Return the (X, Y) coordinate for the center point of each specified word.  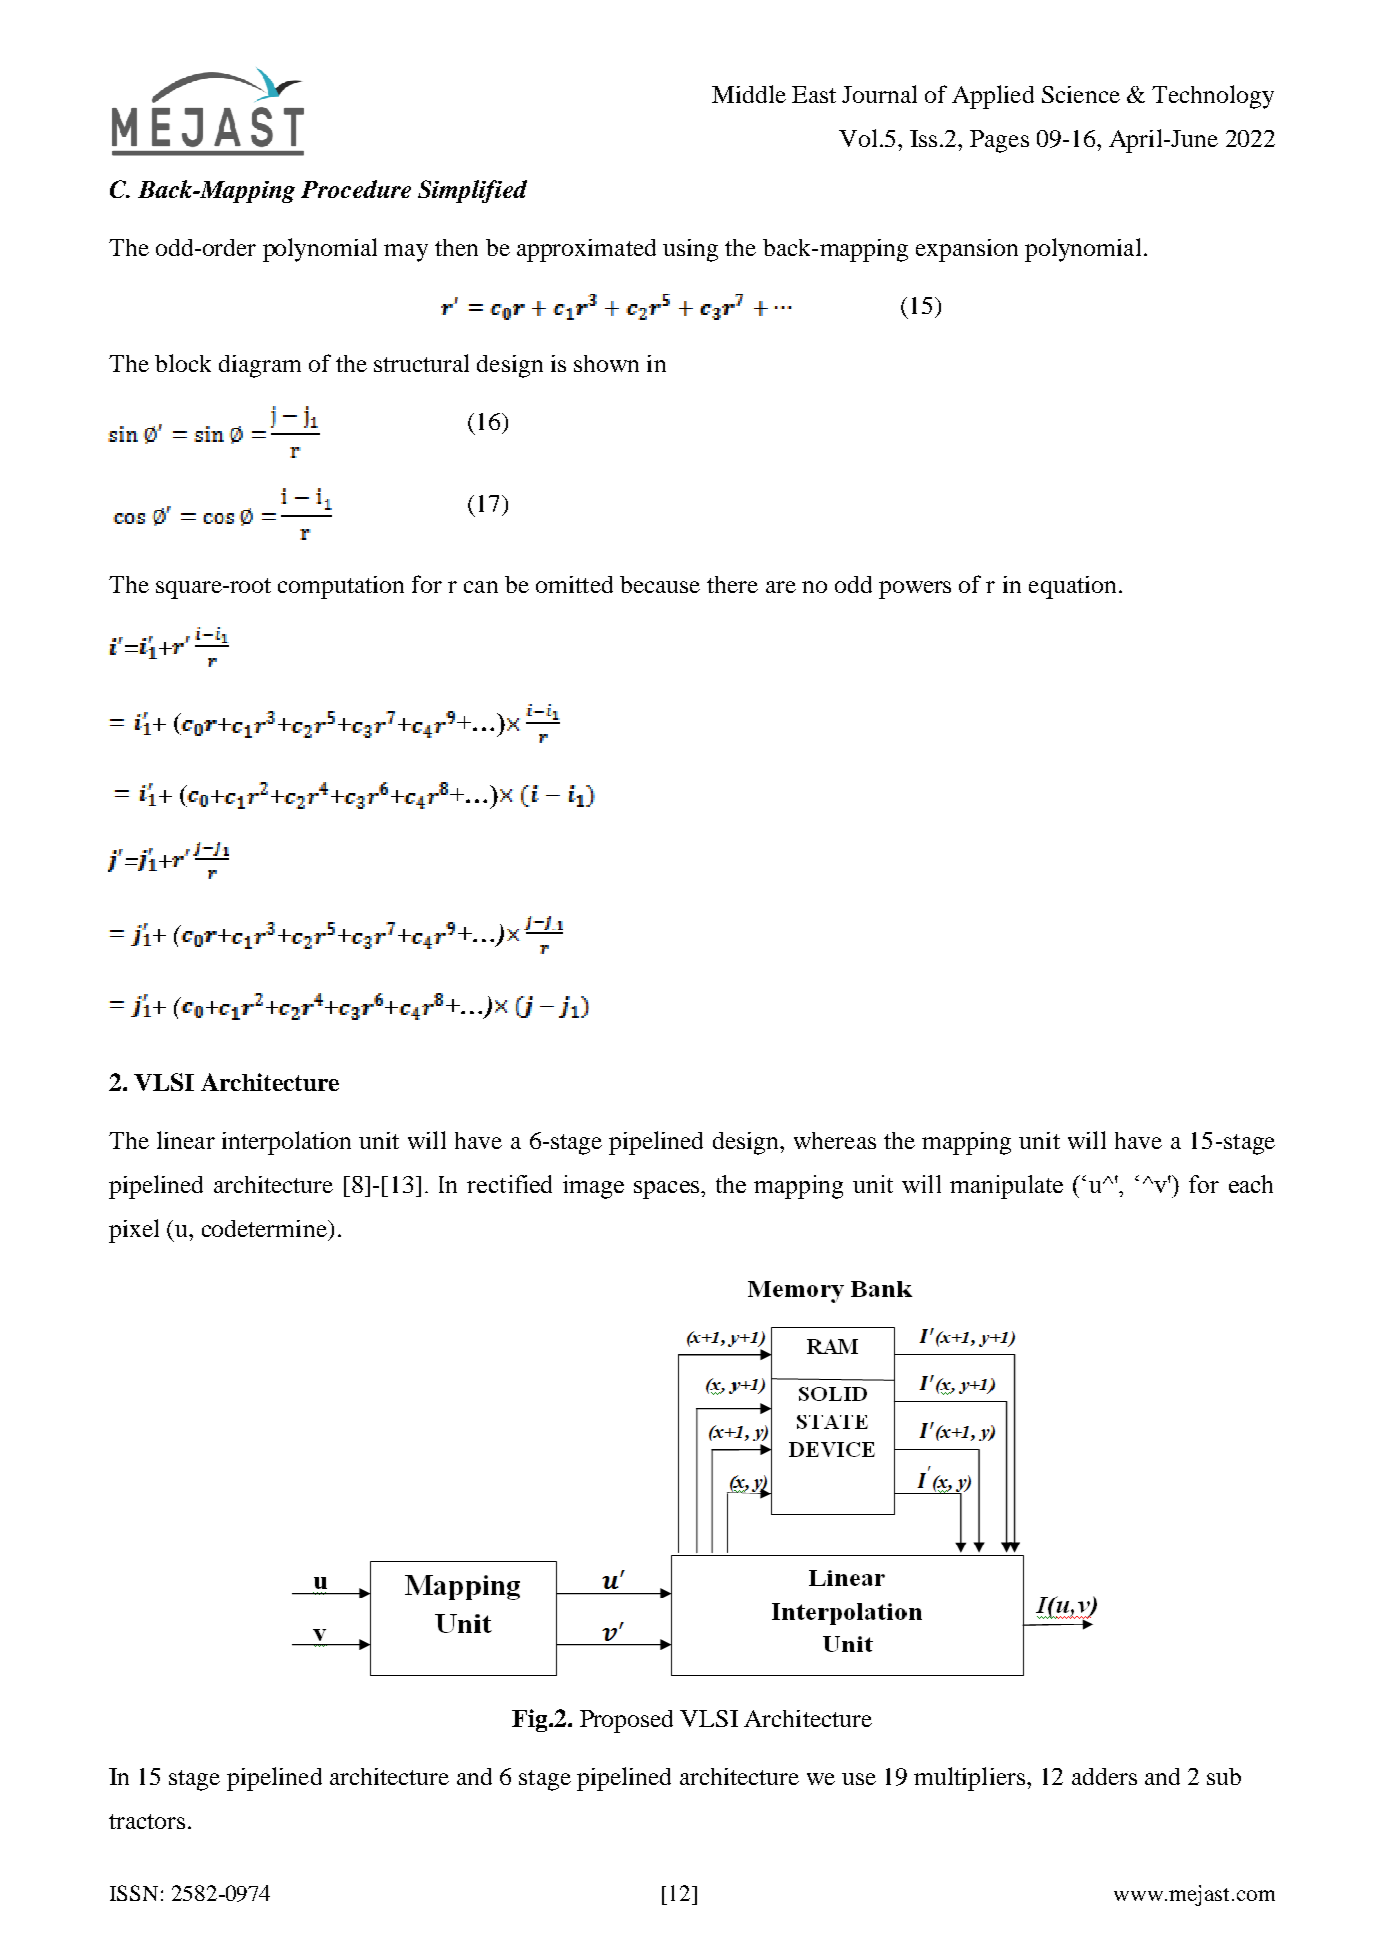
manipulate (1006, 1187)
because (660, 584)
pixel (134, 1231)
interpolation (286, 1143)
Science (1081, 94)
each (1251, 1184)
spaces (668, 1190)
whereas (835, 1140)
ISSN (134, 1893)
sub (1224, 1776)
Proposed (626, 1721)
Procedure (356, 189)
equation (1072, 587)
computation (341, 587)
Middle (749, 94)
